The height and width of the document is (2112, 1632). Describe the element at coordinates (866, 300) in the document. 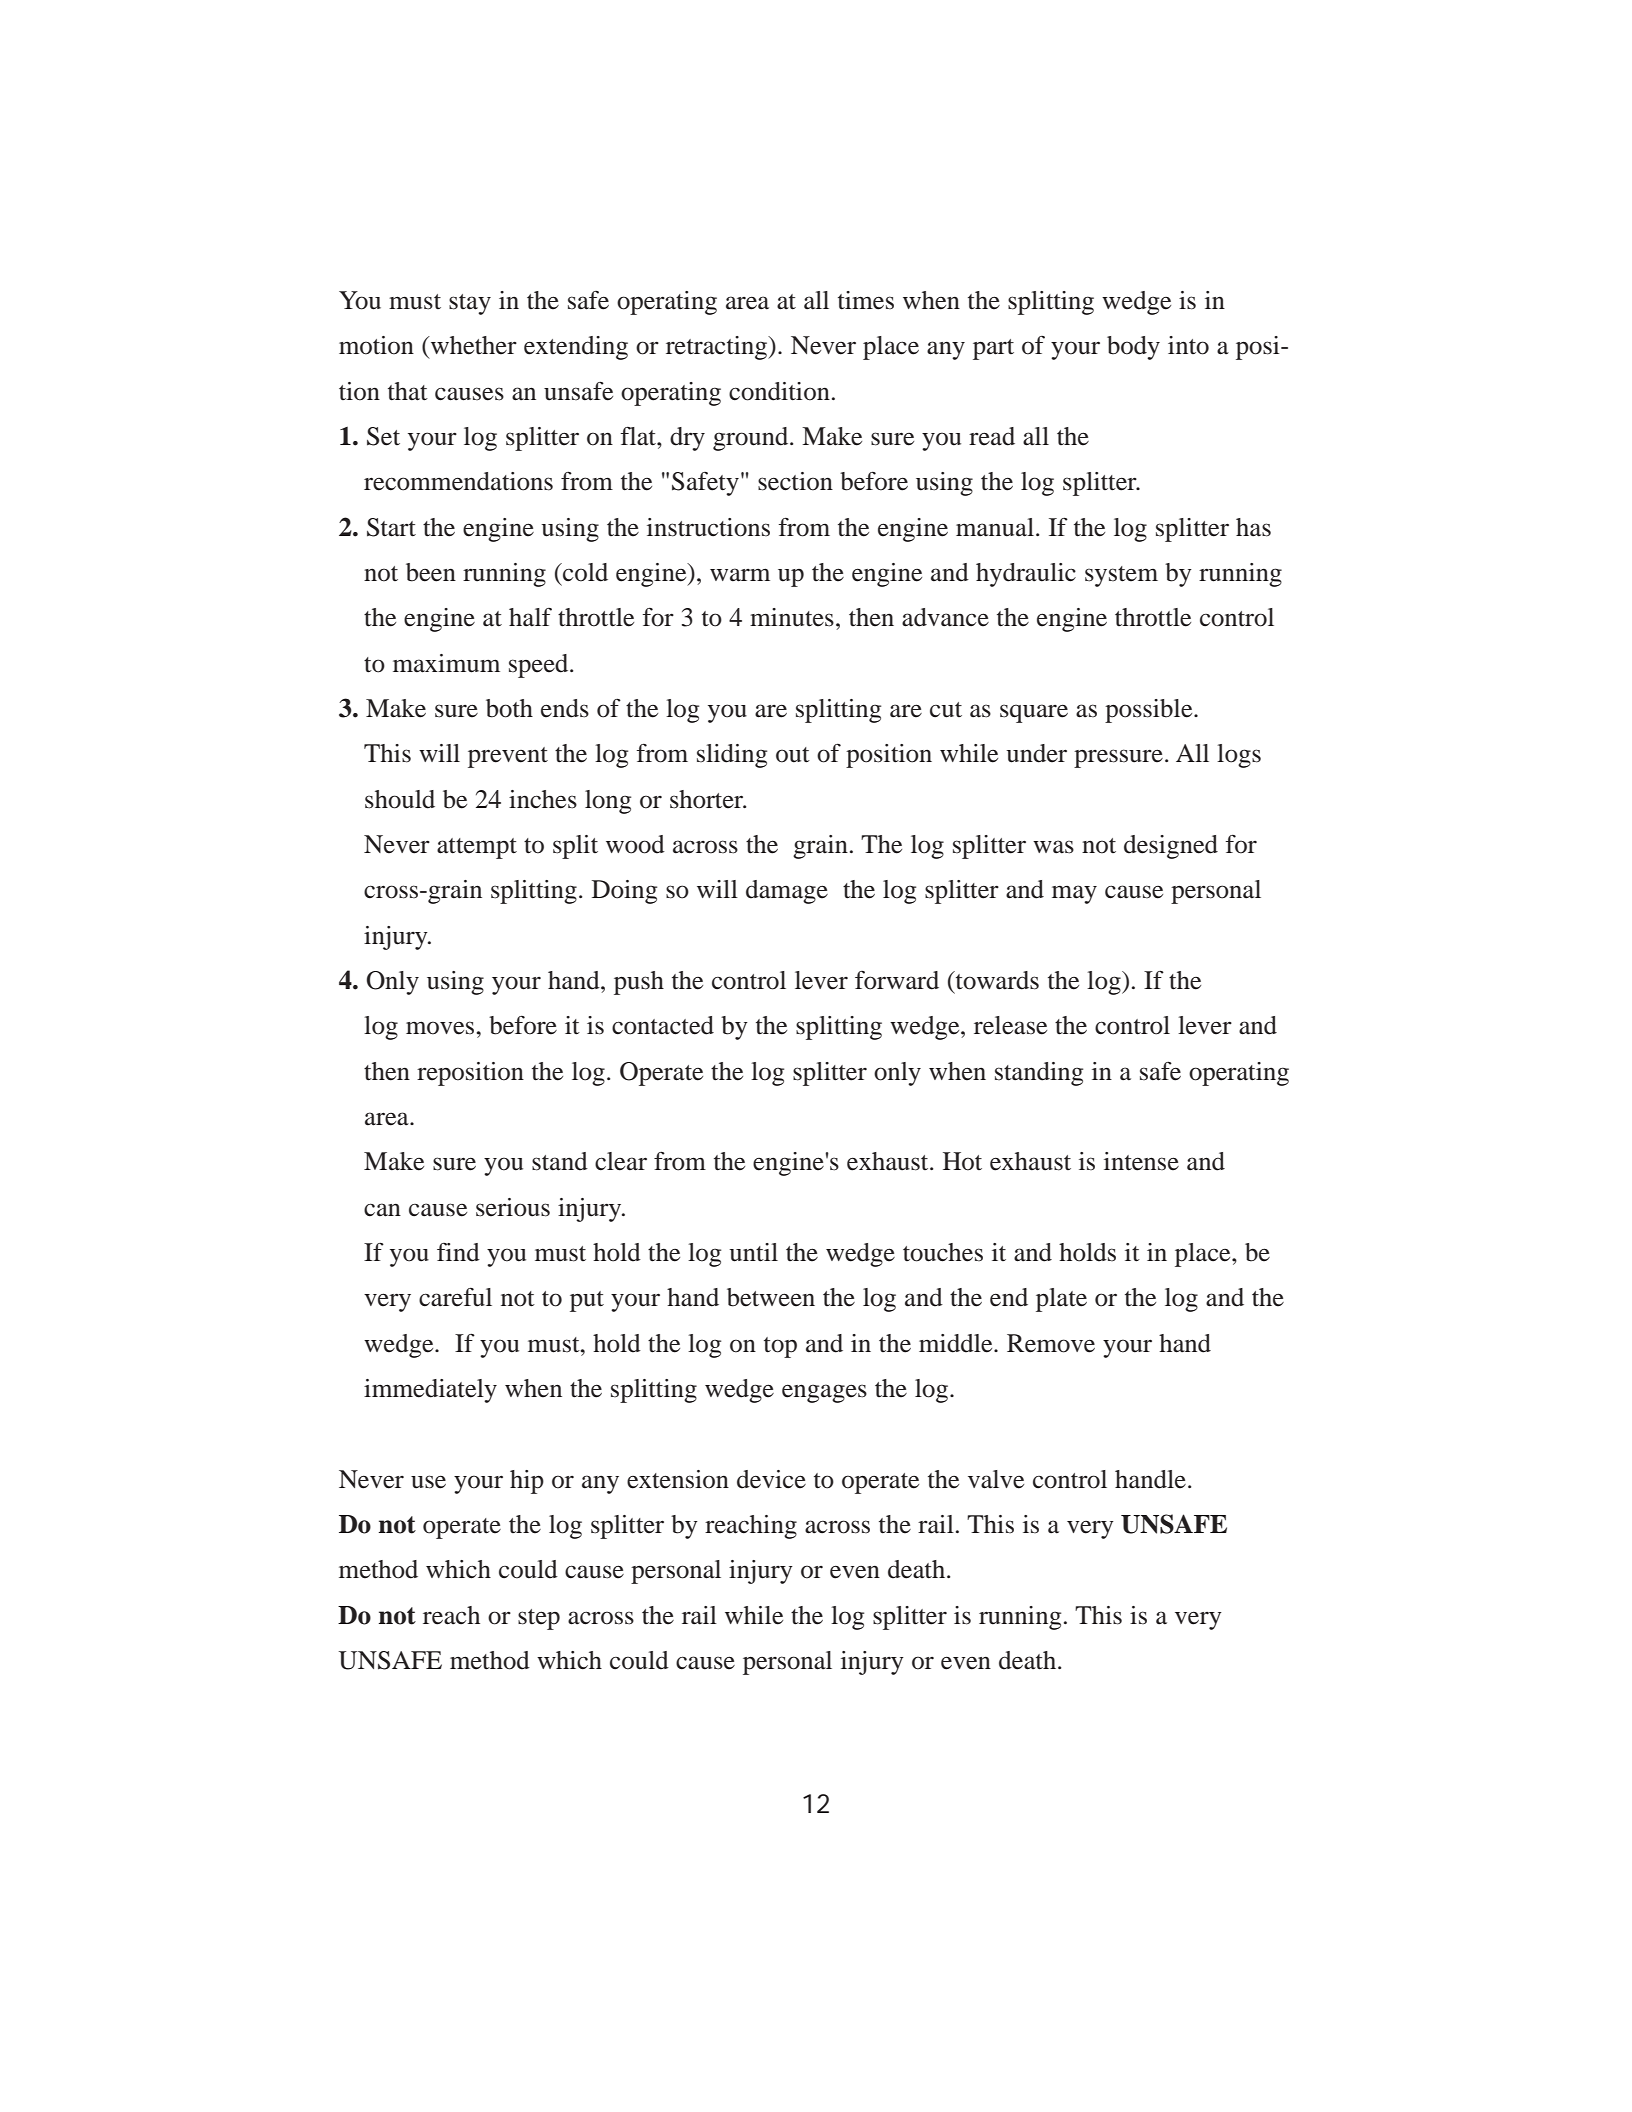

I see `times` at that location.
